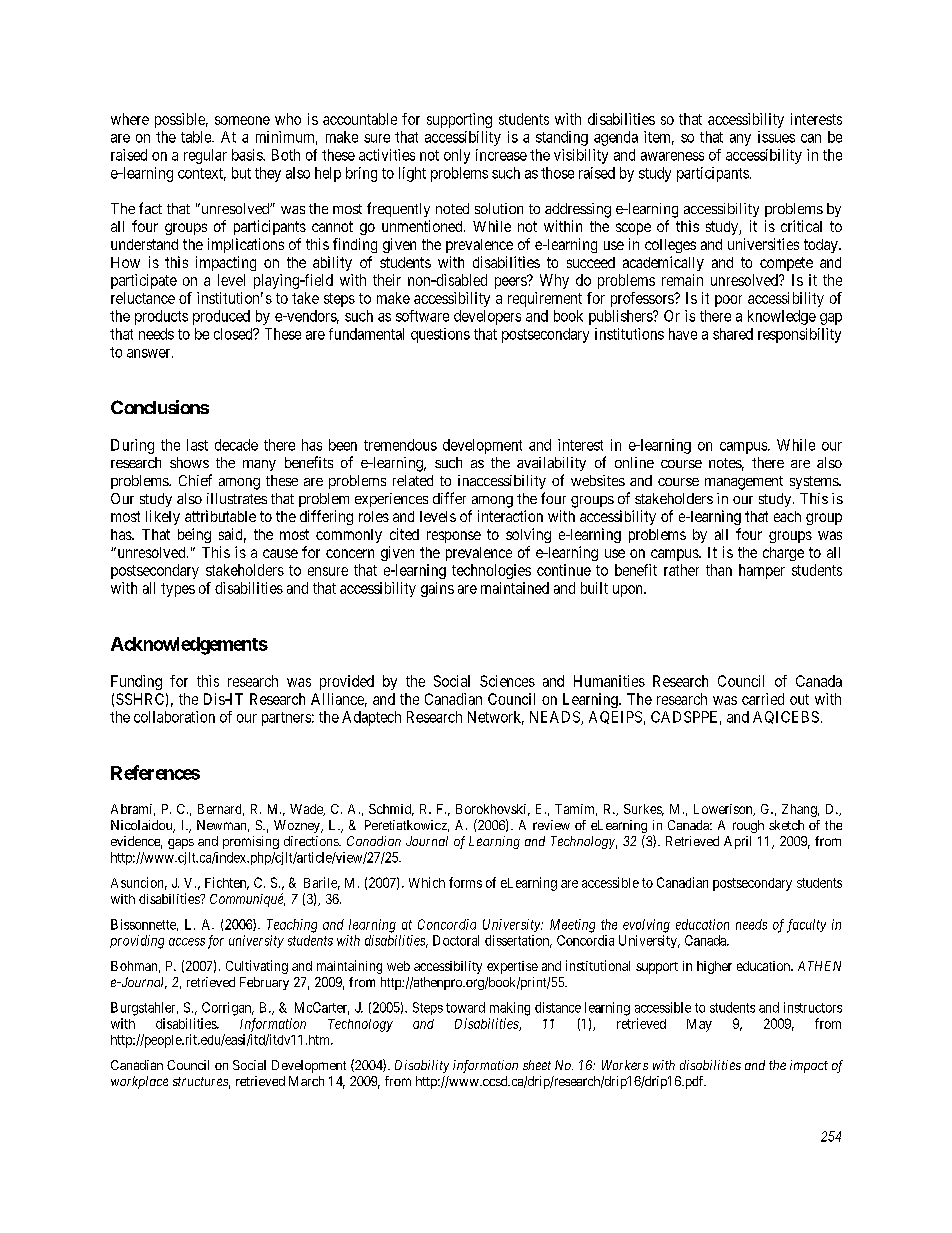 This screenshot has height=1233, width=952. Describe the element at coordinates (733, 334) in the screenshot. I see `shared` at that location.
